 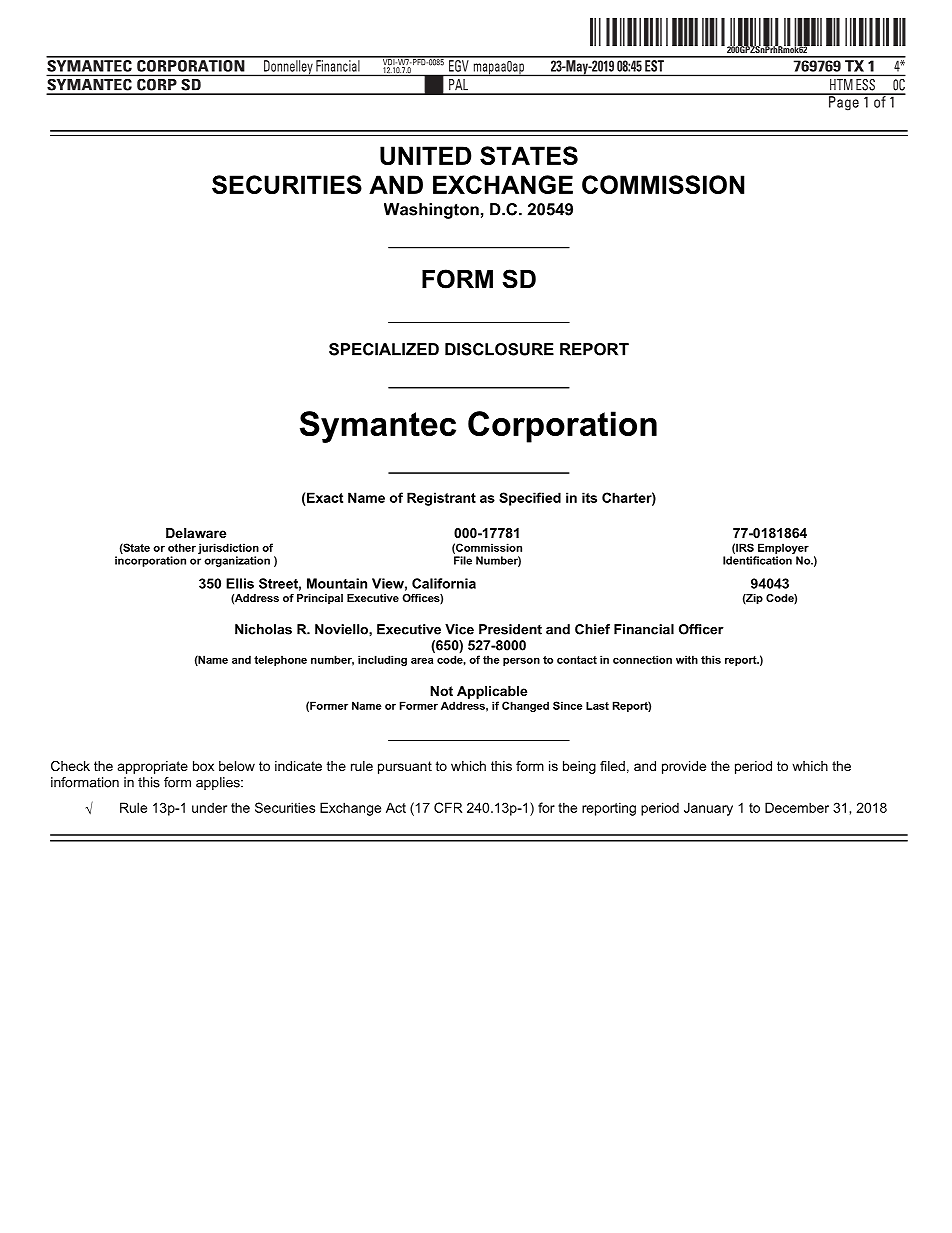 I want to click on UNITED, so click(x=425, y=155).
